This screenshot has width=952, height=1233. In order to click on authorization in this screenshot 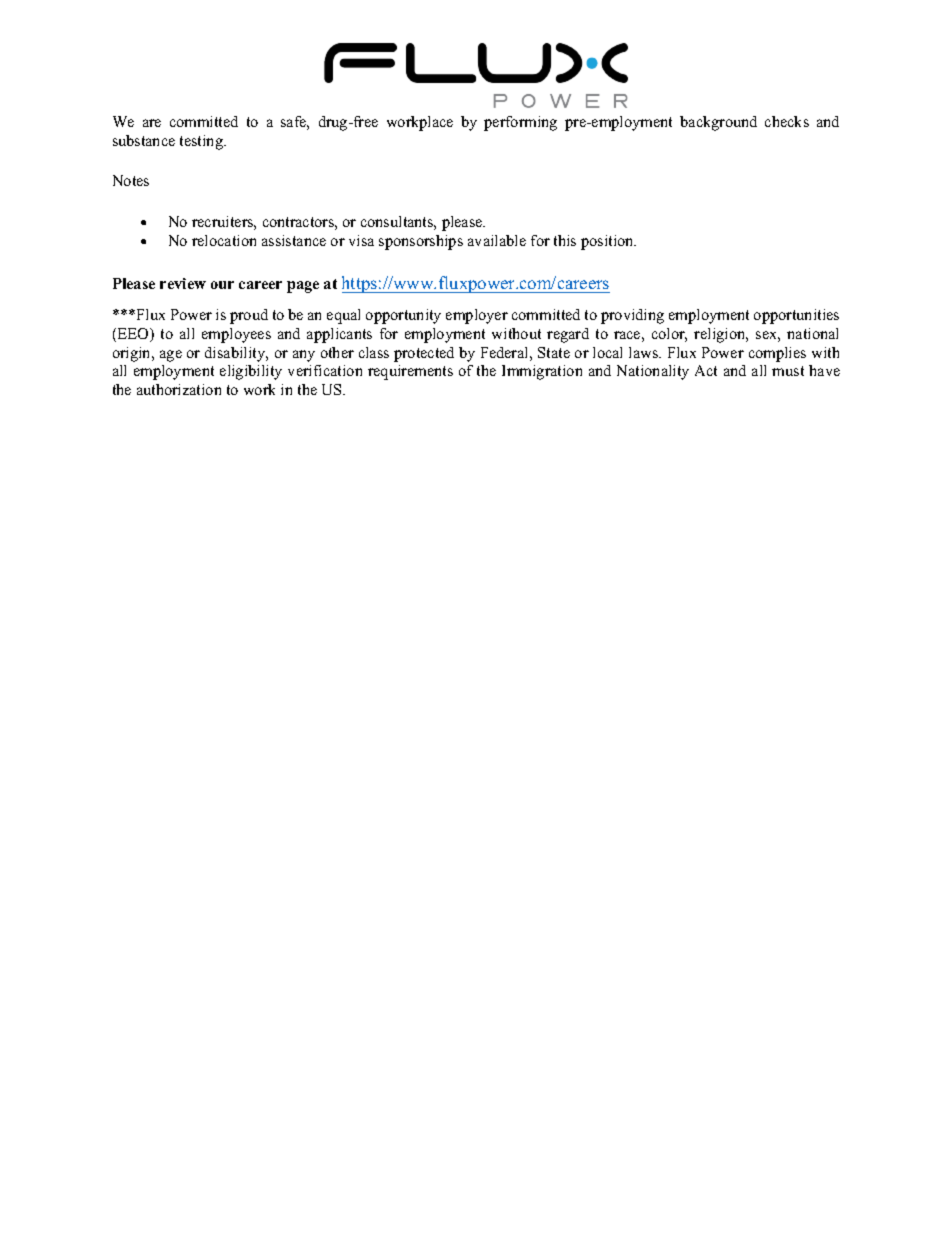, I will do `click(179, 389)`.
